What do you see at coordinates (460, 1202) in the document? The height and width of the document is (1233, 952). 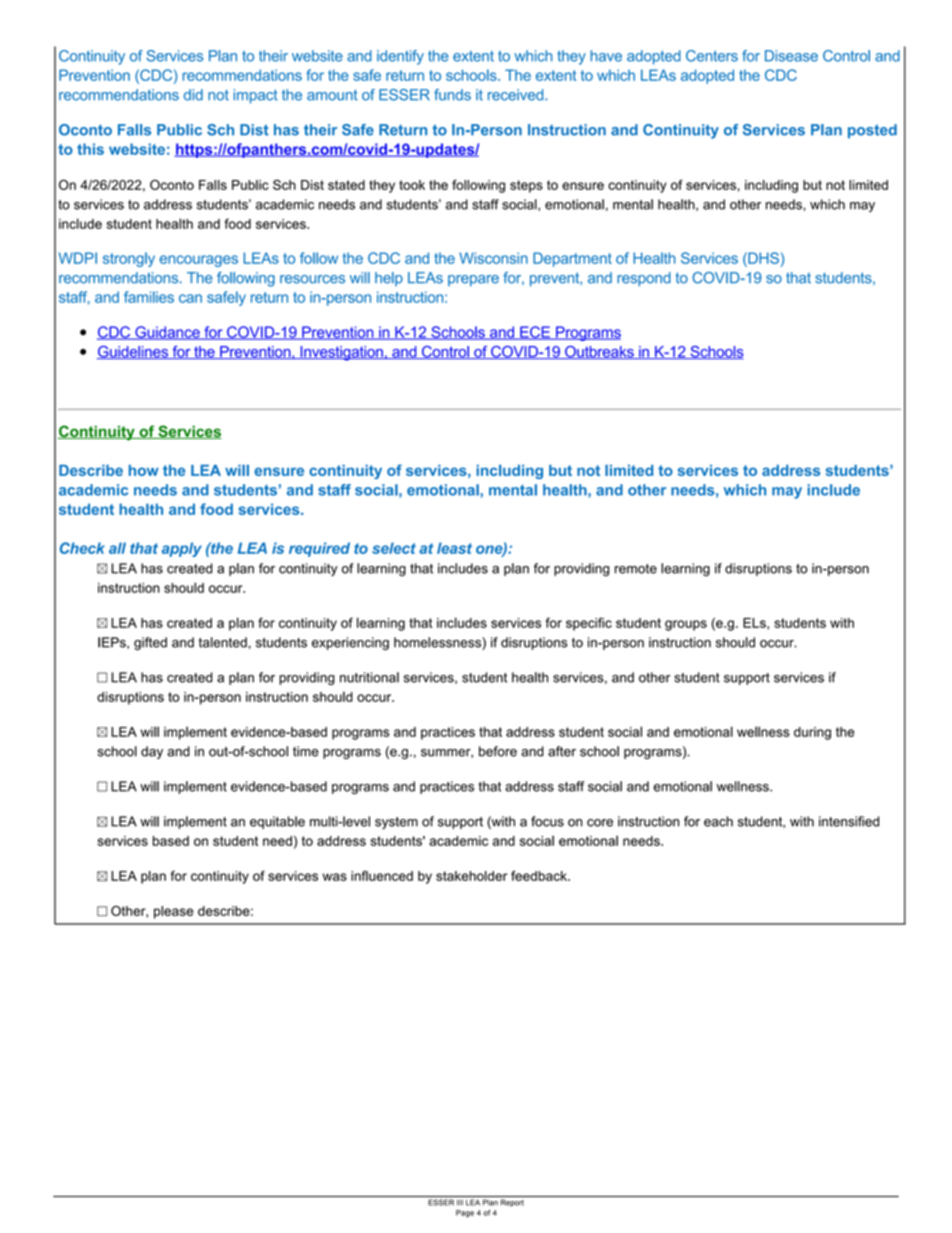 I see `III` at bounding box center [460, 1202].
